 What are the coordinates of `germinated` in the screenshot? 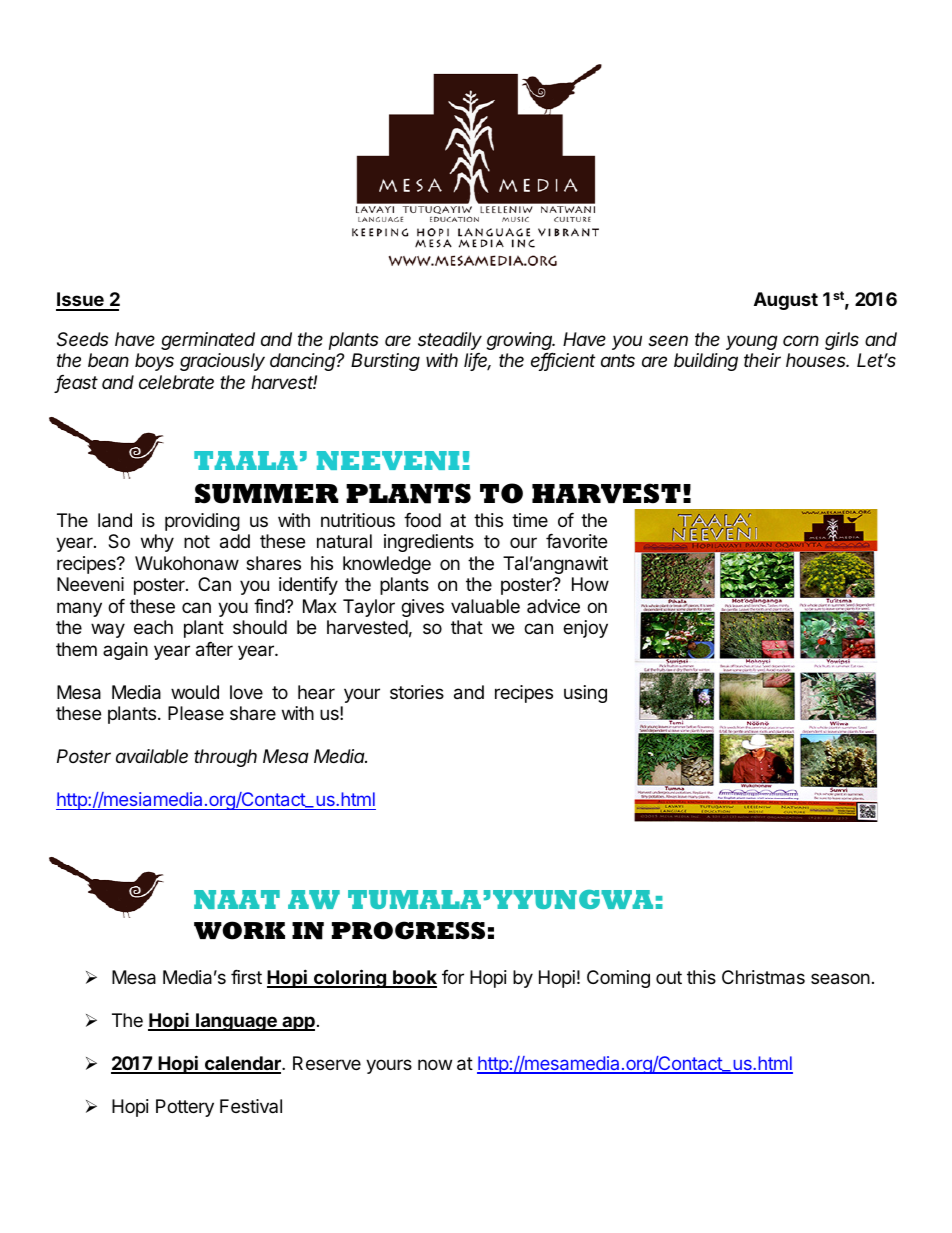 It's located at (208, 341).
